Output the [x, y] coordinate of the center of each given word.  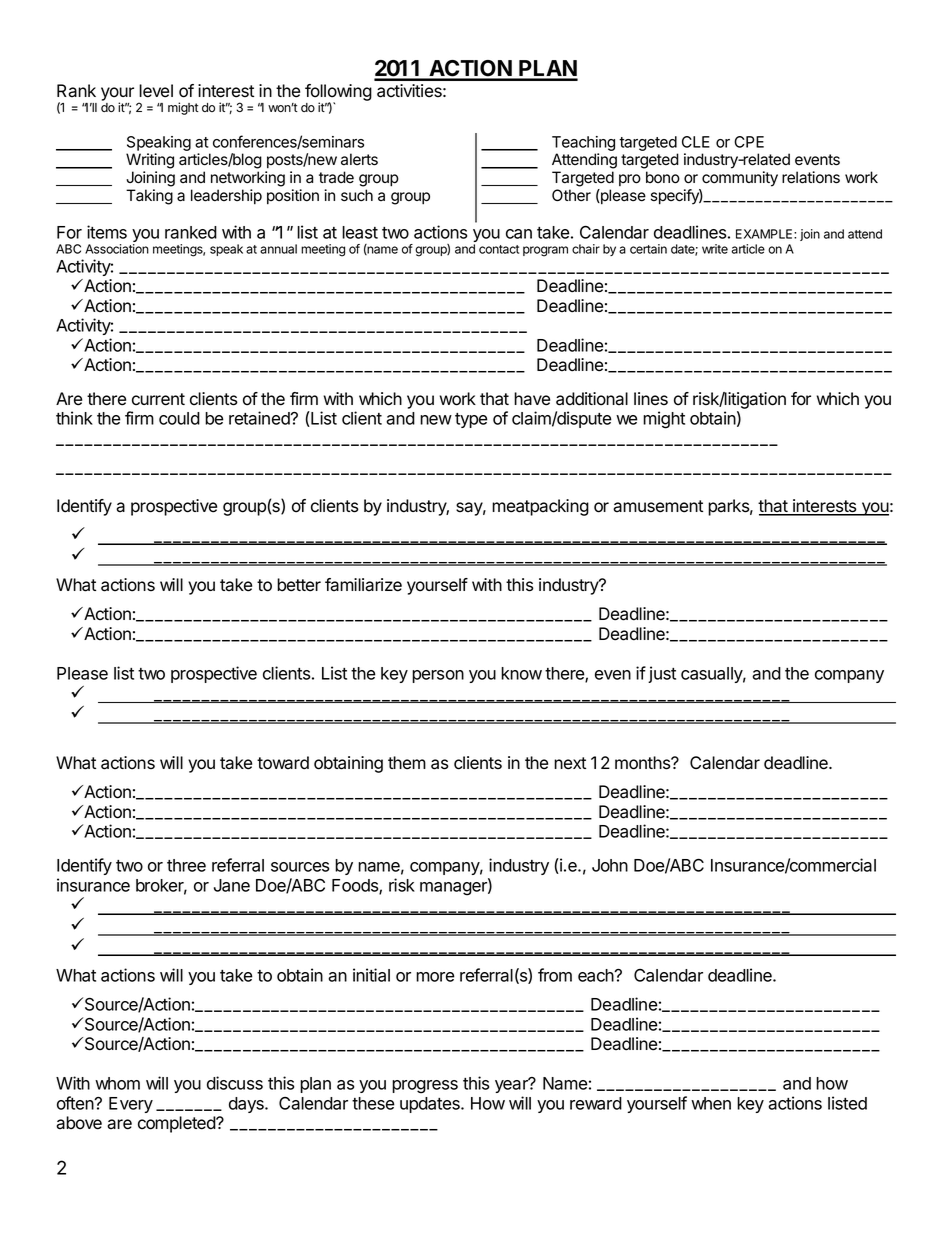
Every [131, 1105]
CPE [749, 142]
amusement [658, 506]
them [407, 763]
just [662, 674]
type [471, 420]
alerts [359, 159]
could [179, 418]
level [156, 91]
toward [283, 763]
